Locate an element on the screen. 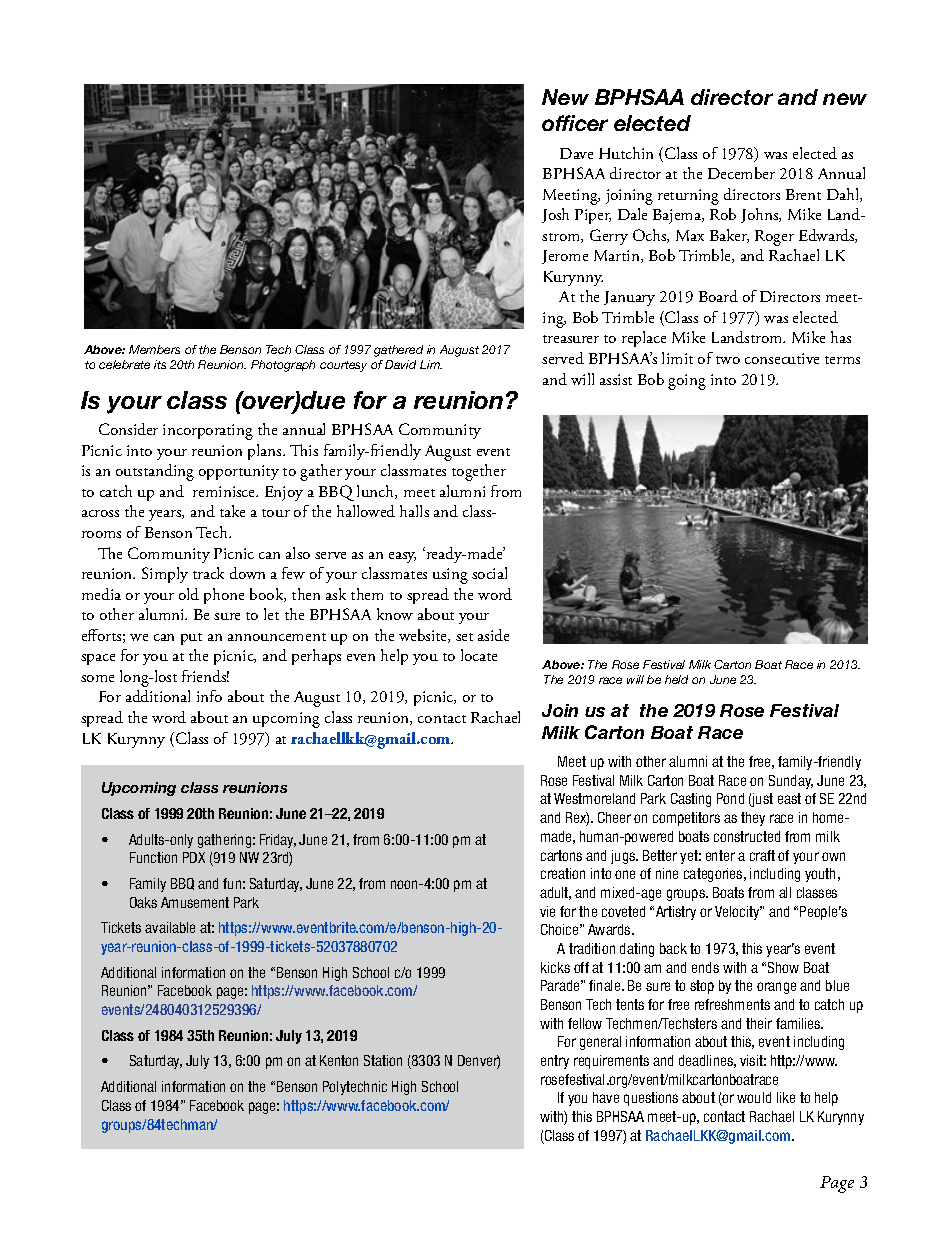 This screenshot has height=1233, width=952. Members is located at coordinates (154, 349).
